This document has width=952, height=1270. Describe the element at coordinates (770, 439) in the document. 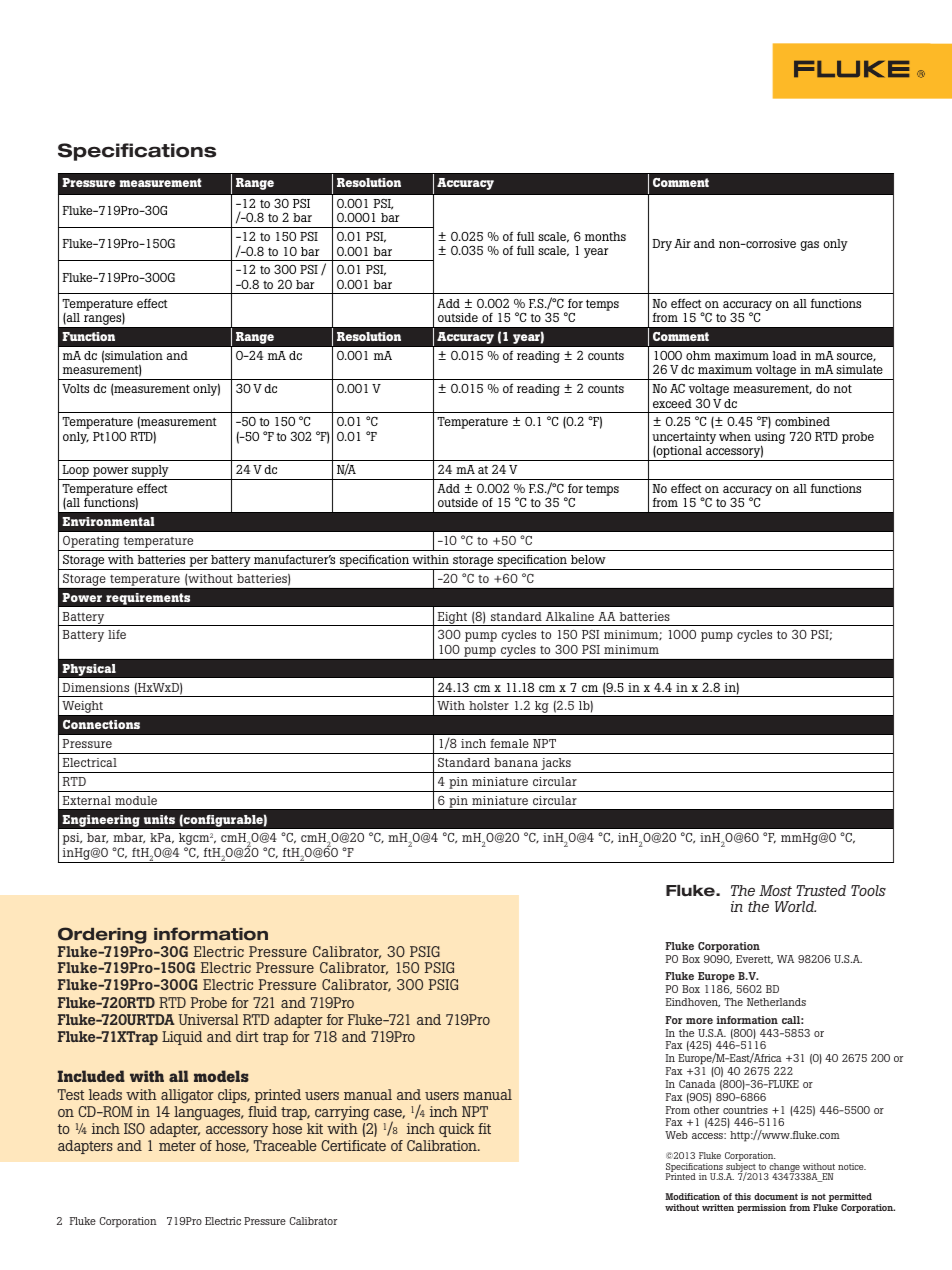

I see `using` at that location.
